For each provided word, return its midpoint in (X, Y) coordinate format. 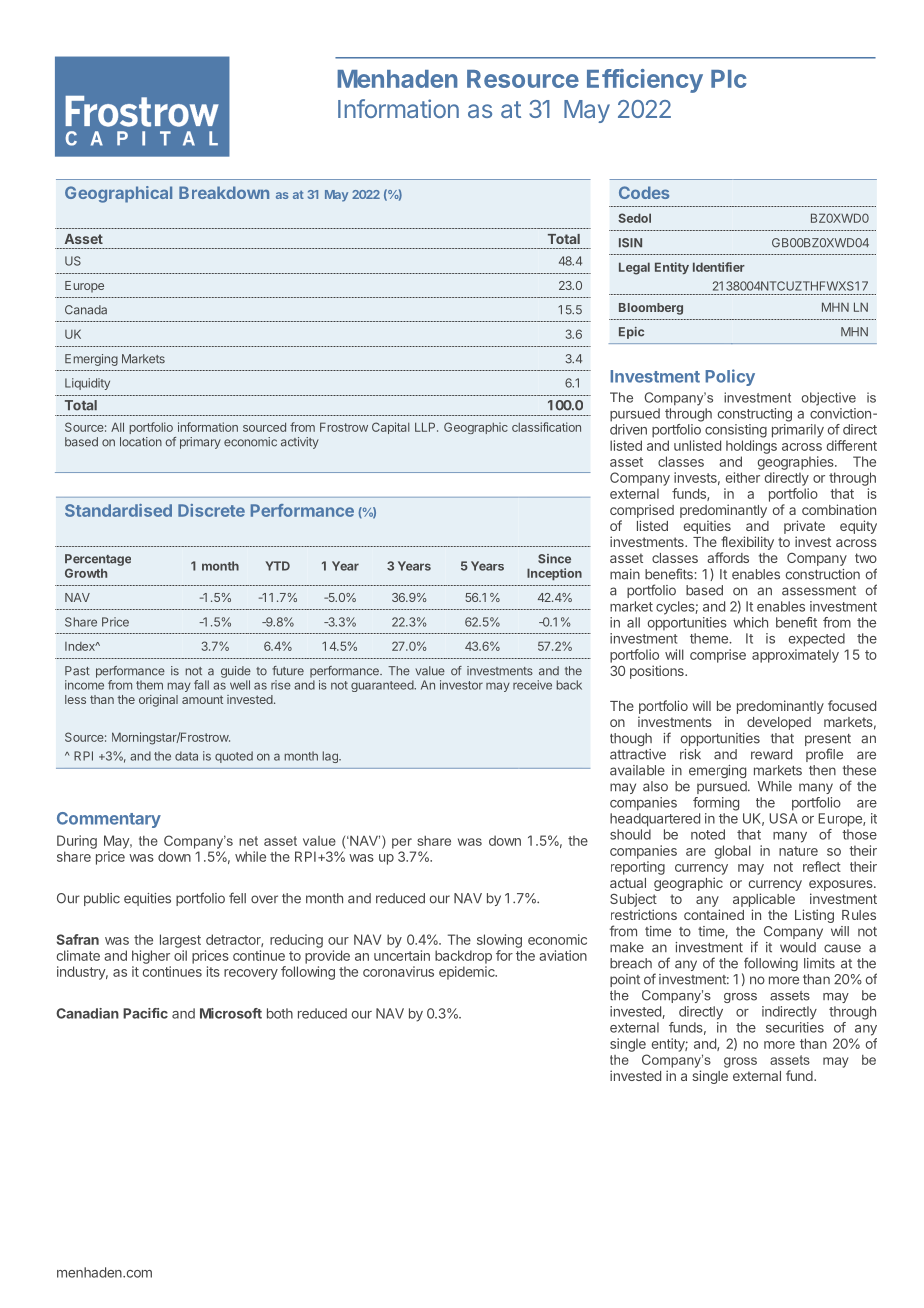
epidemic (468, 973)
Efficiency (645, 81)
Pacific (145, 1013)
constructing (755, 415)
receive (532, 685)
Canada (86, 310)
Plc (728, 79)
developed (779, 723)
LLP (426, 427)
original (158, 701)
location (141, 442)
